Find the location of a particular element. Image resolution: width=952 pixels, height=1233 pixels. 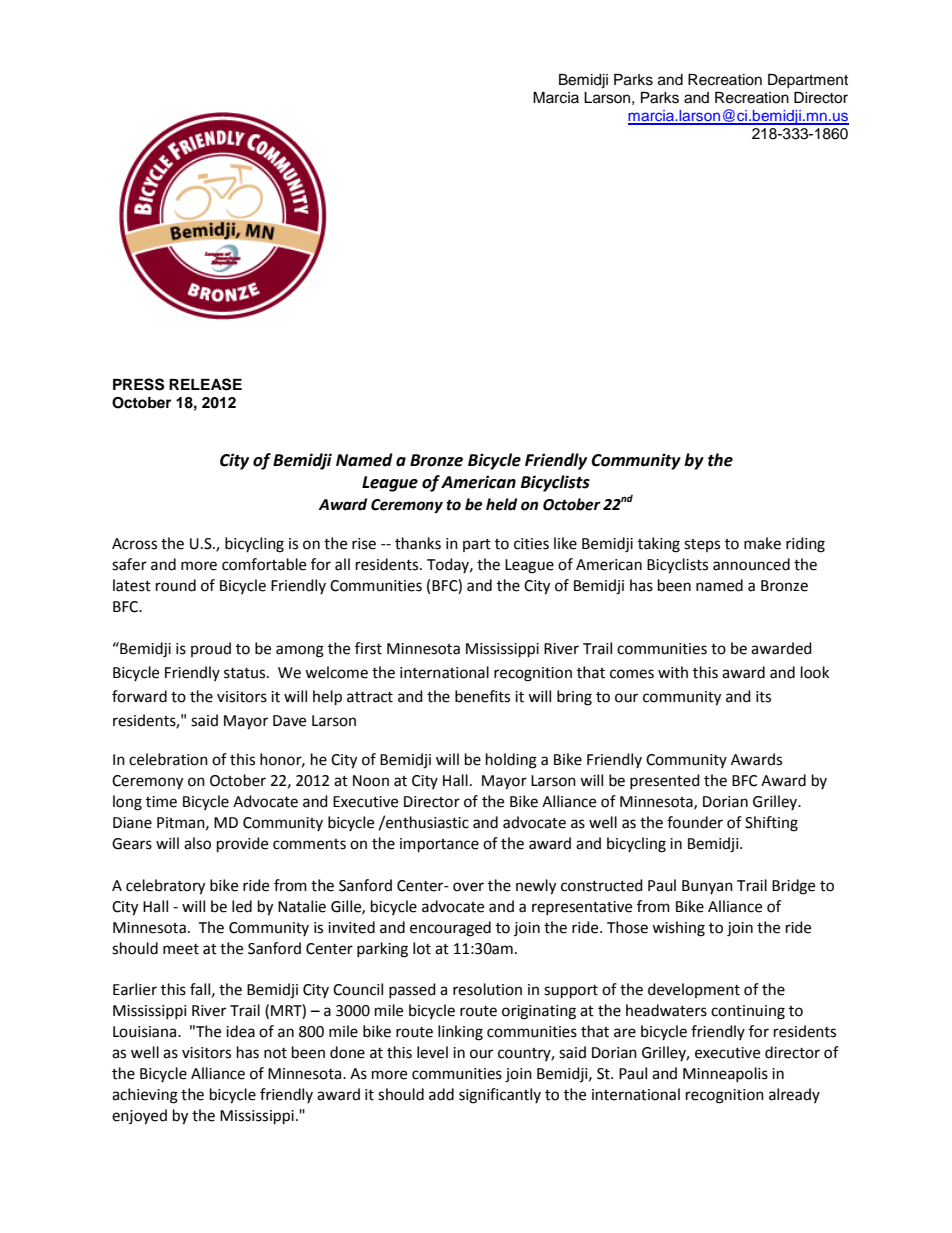

thanks is located at coordinates (418, 543).
